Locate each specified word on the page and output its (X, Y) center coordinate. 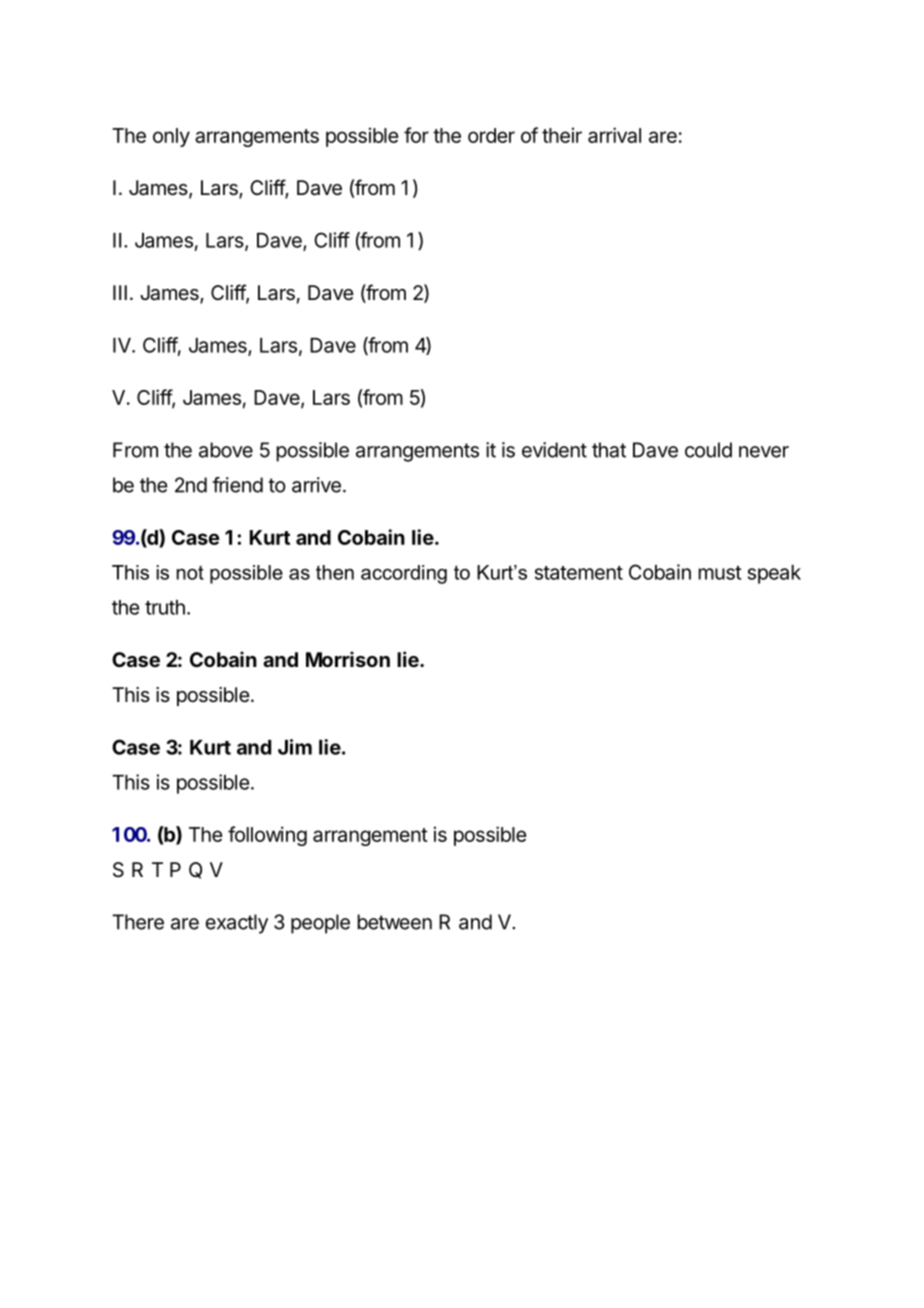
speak (774, 574)
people (320, 924)
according (404, 574)
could (708, 450)
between (394, 922)
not (190, 573)
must (719, 573)
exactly (237, 924)
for (416, 135)
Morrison (348, 659)
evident (554, 450)
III (120, 292)
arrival (614, 135)
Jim (295, 747)
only (171, 137)
